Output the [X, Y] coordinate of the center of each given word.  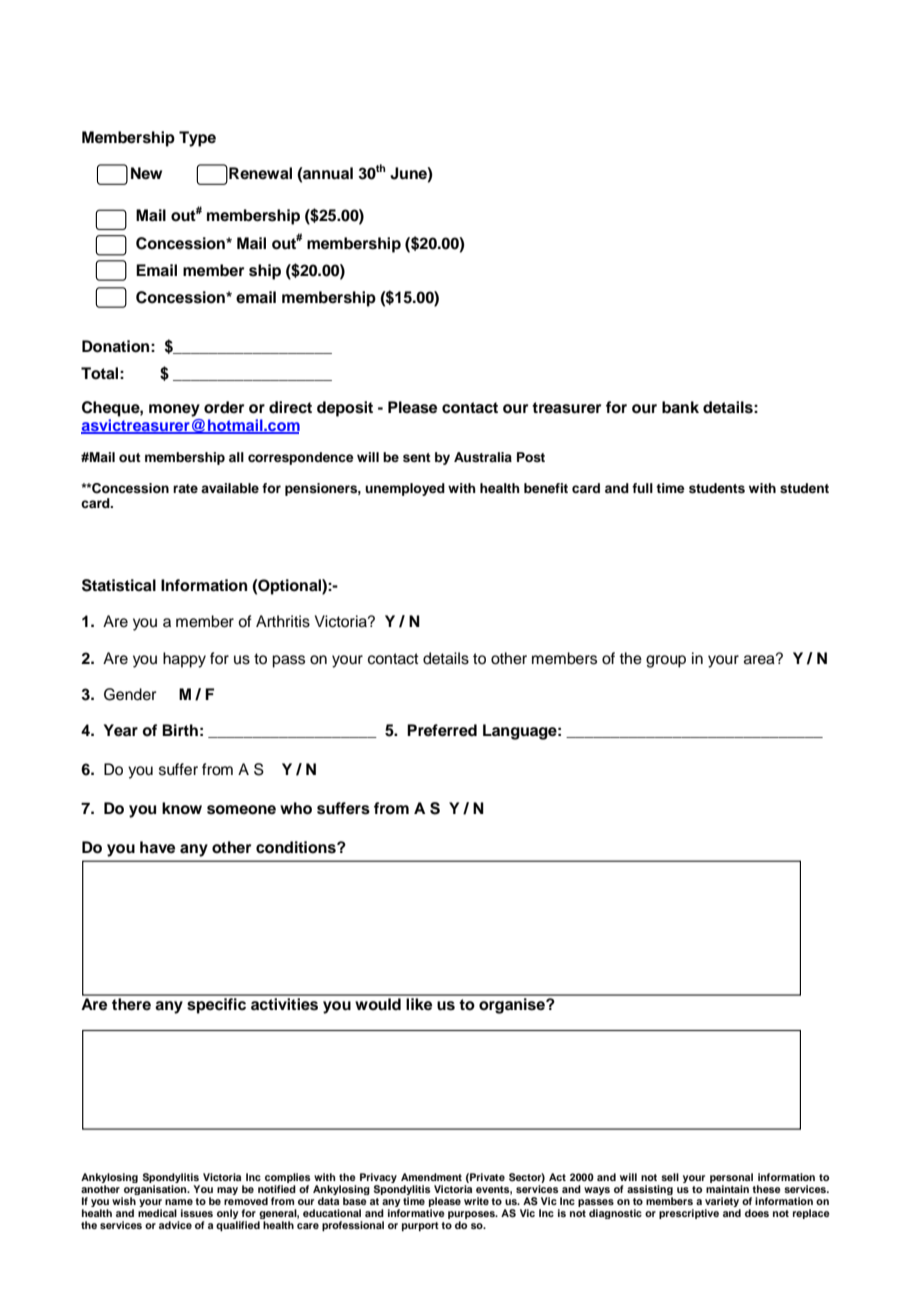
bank [680, 407]
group [666, 661]
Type [197, 139]
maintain [727, 1189]
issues [197, 1213]
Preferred [442, 730]
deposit [345, 409]
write [476, 1201]
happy [184, 660]
